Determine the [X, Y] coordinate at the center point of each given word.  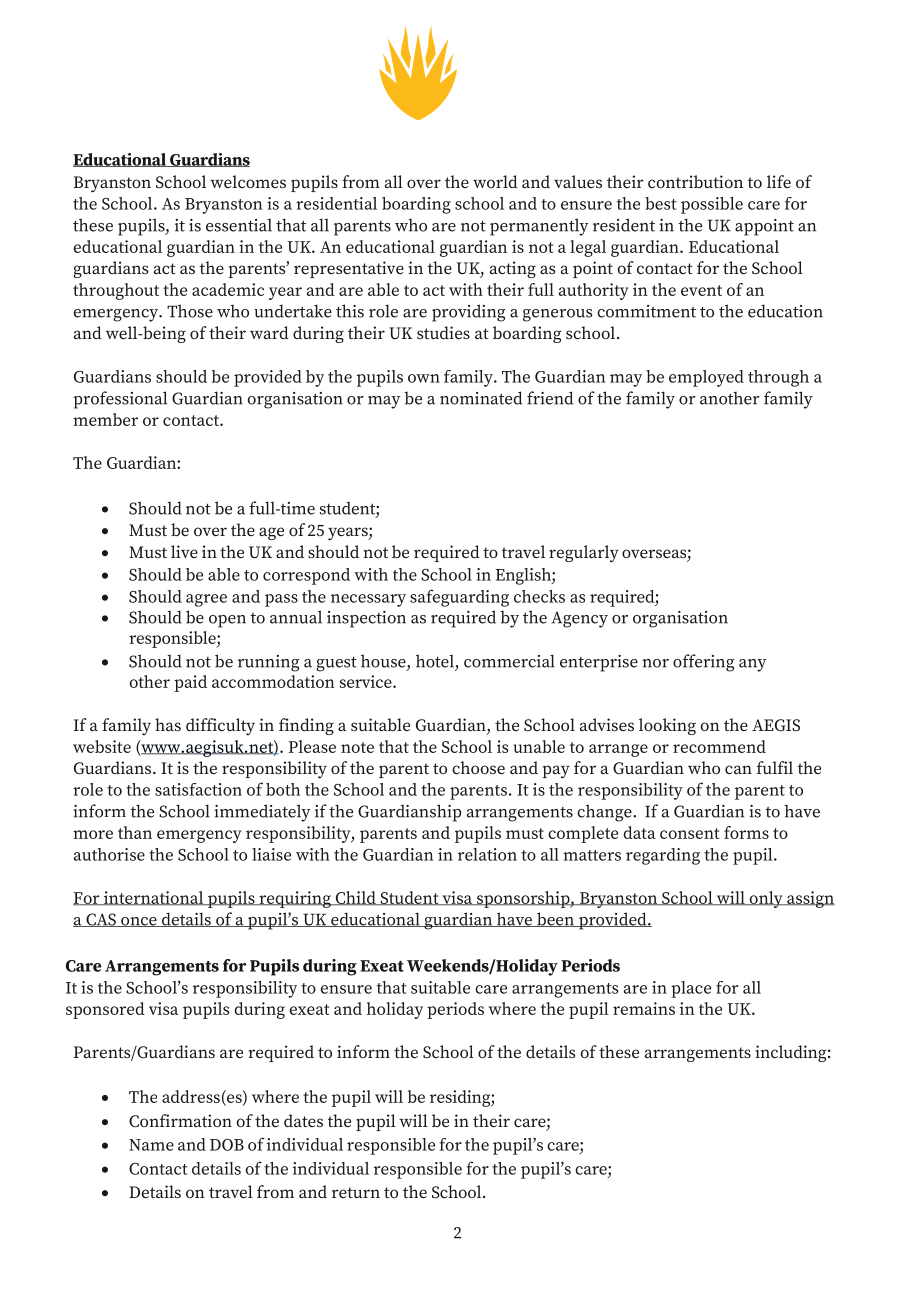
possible [712, 205]
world [495, 181]
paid [190, 683]
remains [644, 1008]
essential [239, 225]
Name [151, 1145]
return [356, 1192]
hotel [435, 661]
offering [704, 663]
